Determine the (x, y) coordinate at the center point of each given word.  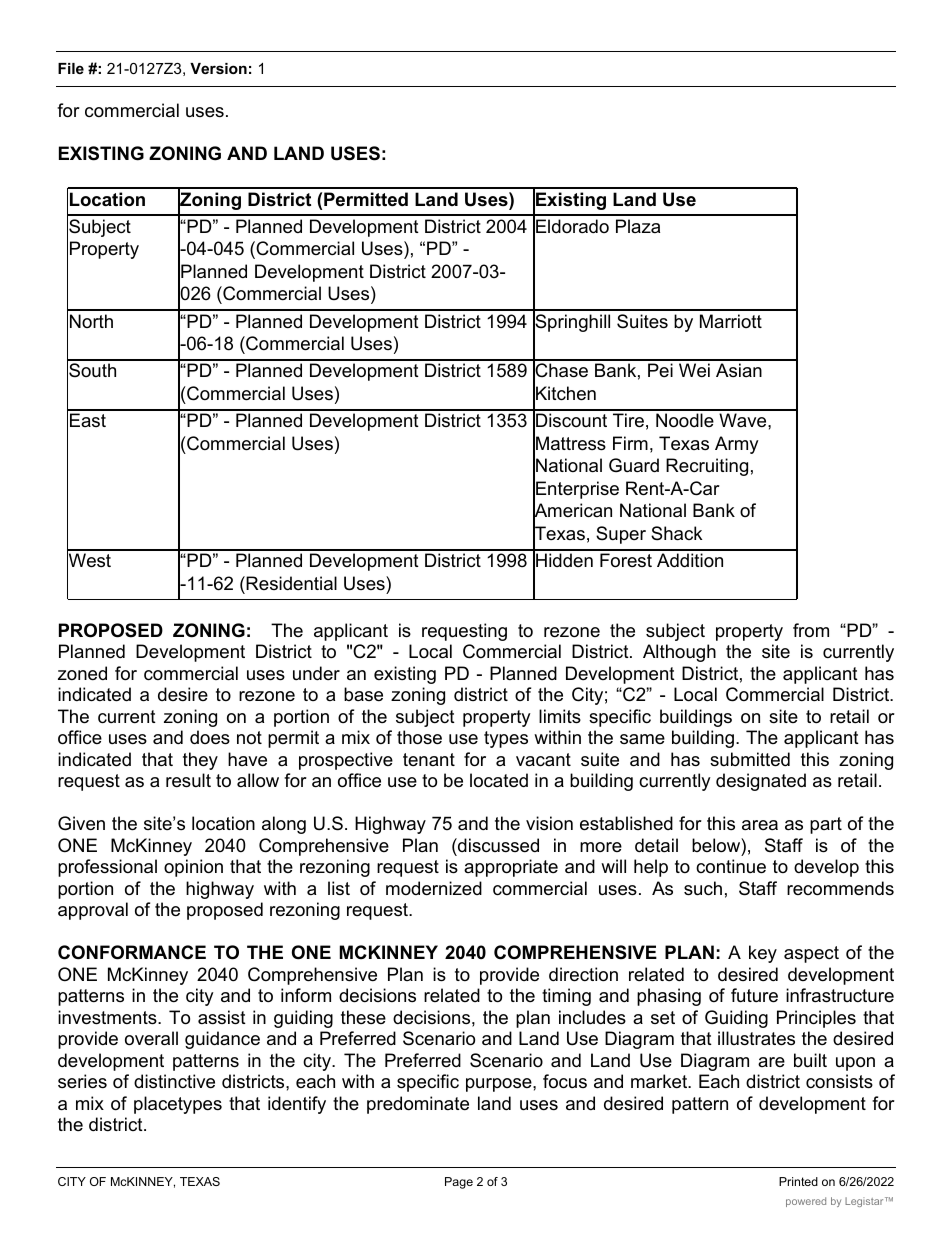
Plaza (638, 226)
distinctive (174, 1081)
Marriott (731, 321)
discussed (497, 845)
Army (737, 445)
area (760, 825)
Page (459, 1183)
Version (218, 68)
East (88, 420)
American (572, 511)
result (188, 780)
